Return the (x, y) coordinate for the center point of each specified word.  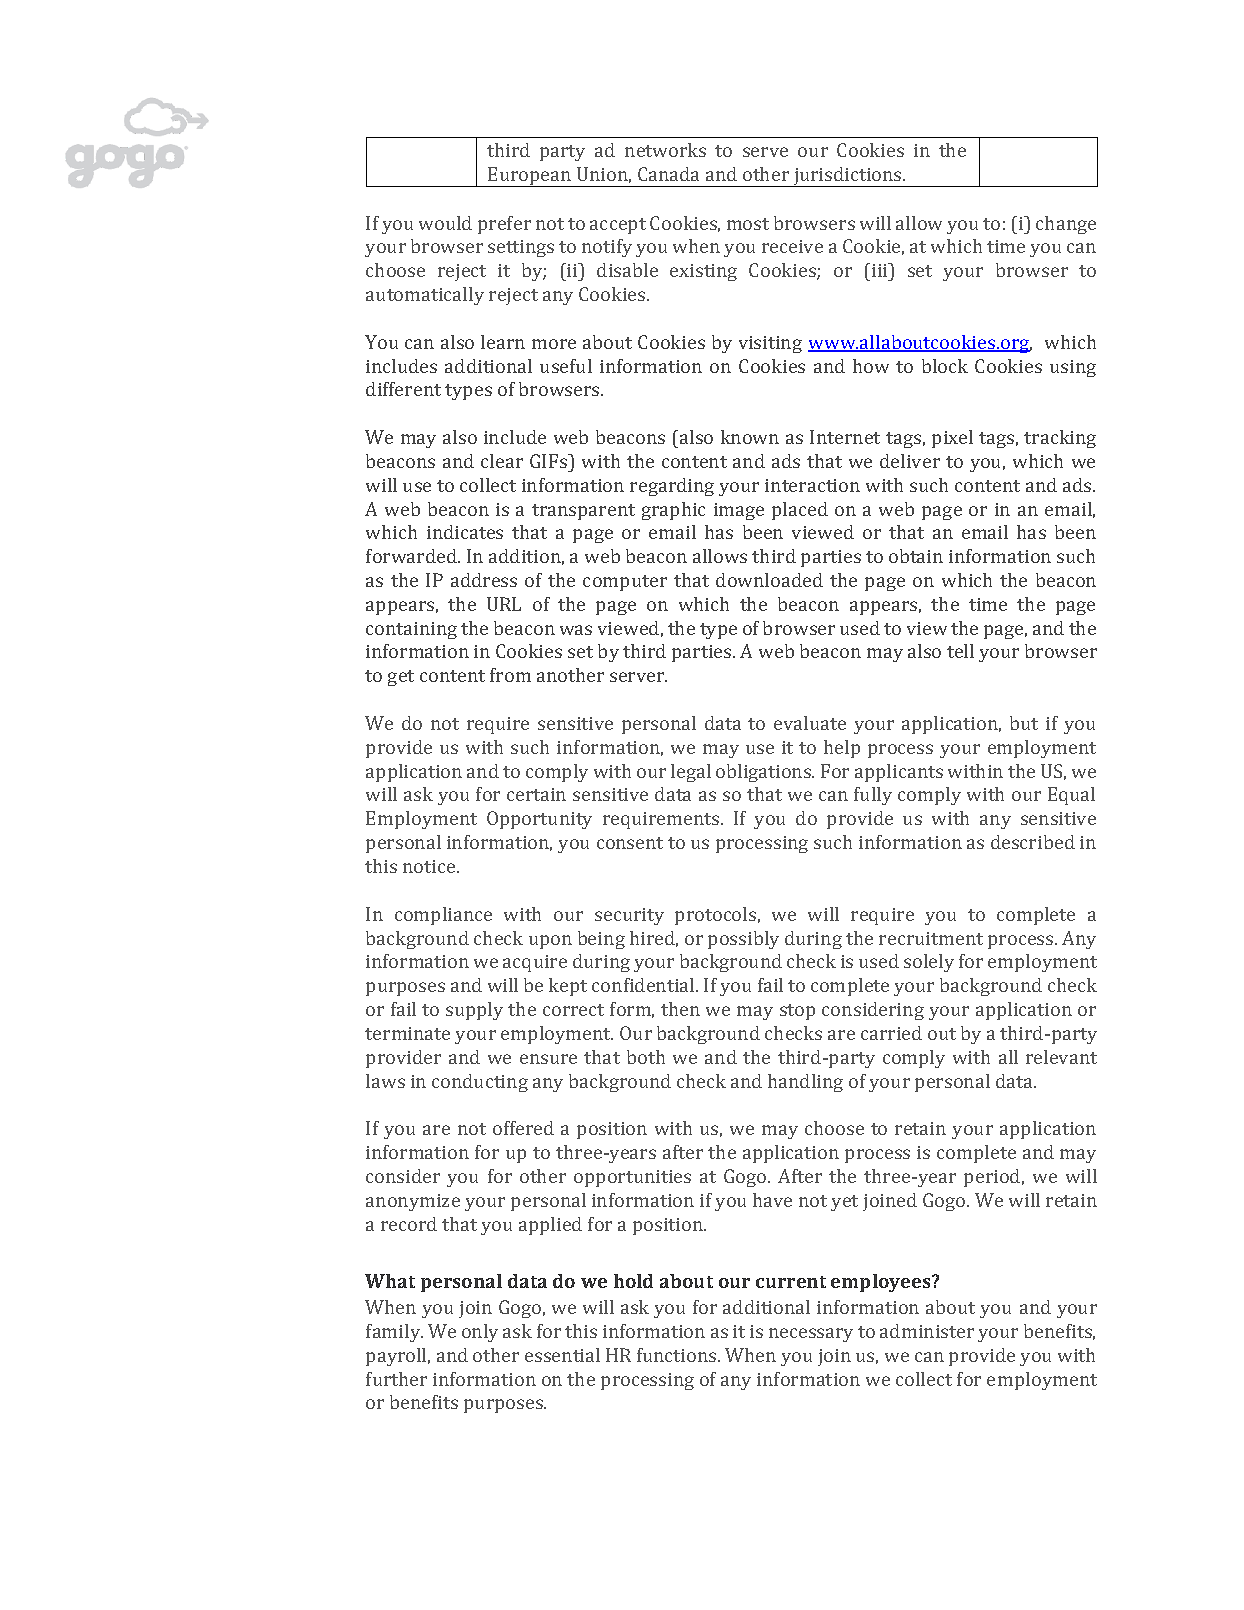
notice (430, 866)
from (510, 675)
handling (805, 1083)
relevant (1061, 1057)
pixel (952, 439)
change (1066, 225)
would (445, 223)
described (1033, 842)
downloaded (769, 580)
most (748, 224)
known (750, 437)
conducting (480, 1083)
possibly (743, 940)
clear (502, 461)
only (480, 1333)
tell (960, 651)
